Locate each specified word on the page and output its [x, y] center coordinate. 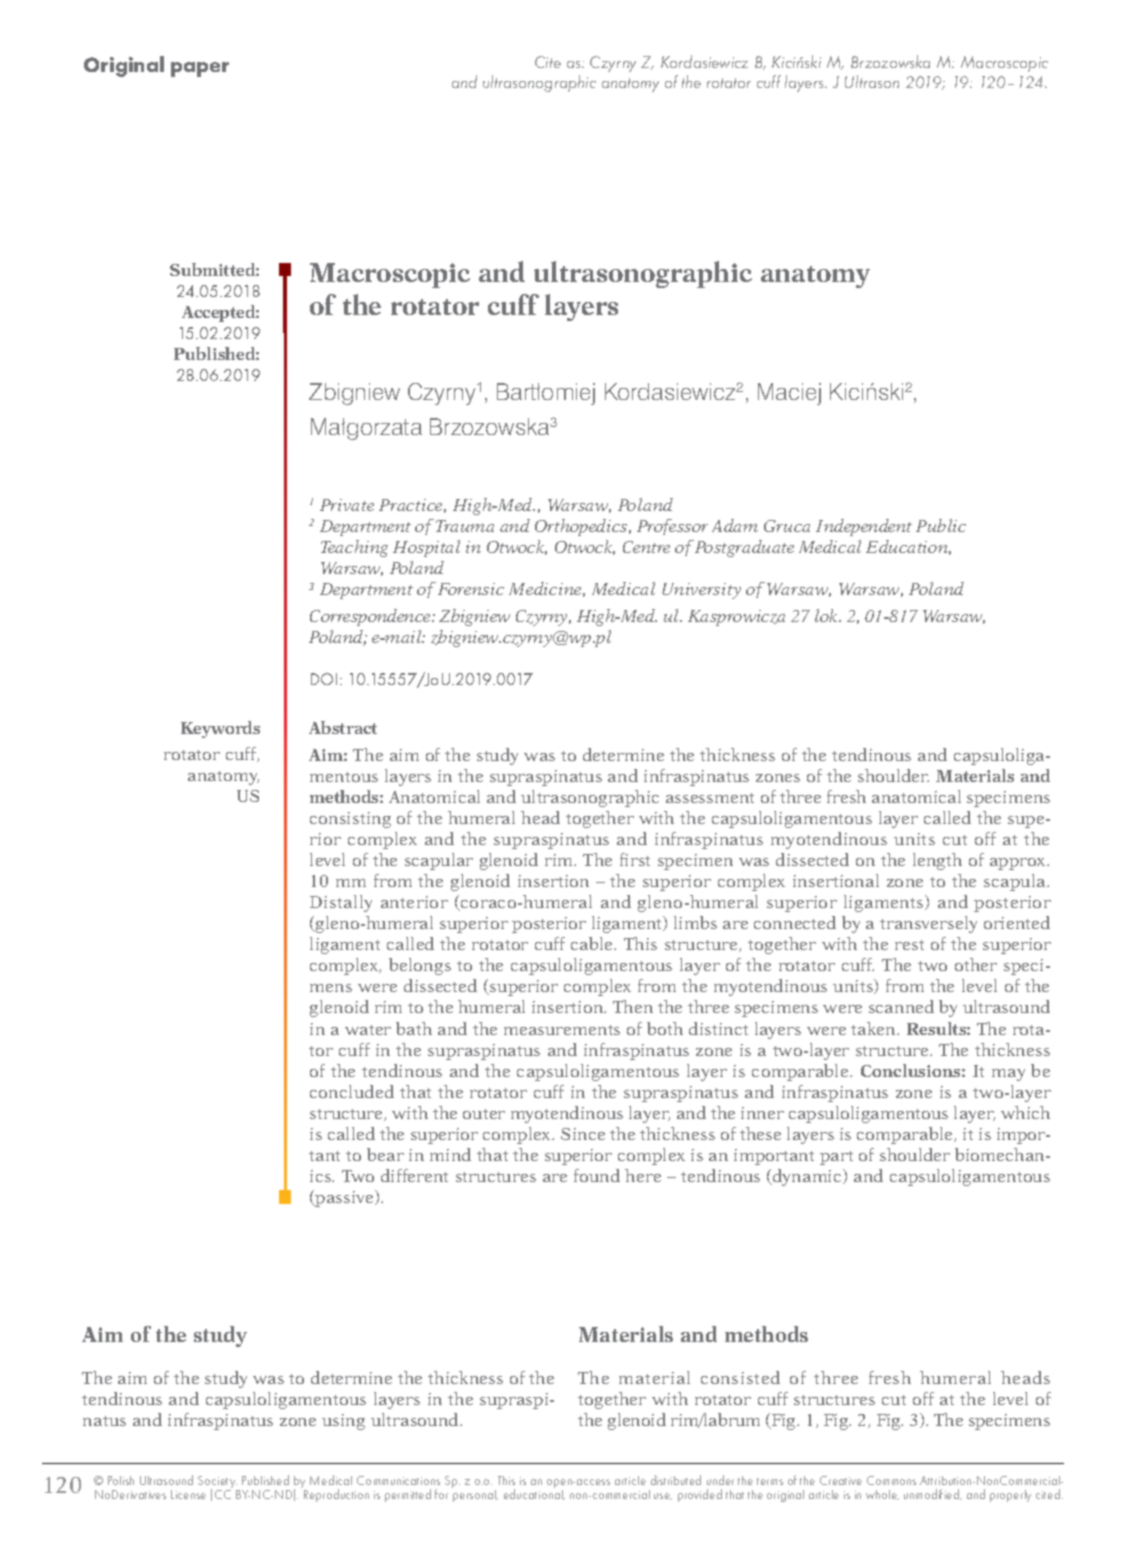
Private [347, 505]
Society [218, 1484]
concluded [352, 1091]
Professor [672, 527]
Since [583, 1134]
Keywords [220, 729]
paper [200, 69]
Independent [864, 527]
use [663, 1496]
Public [941, 525]
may [1008, 1075]
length [937, 861]
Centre [646, 547]
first [635, 859]
